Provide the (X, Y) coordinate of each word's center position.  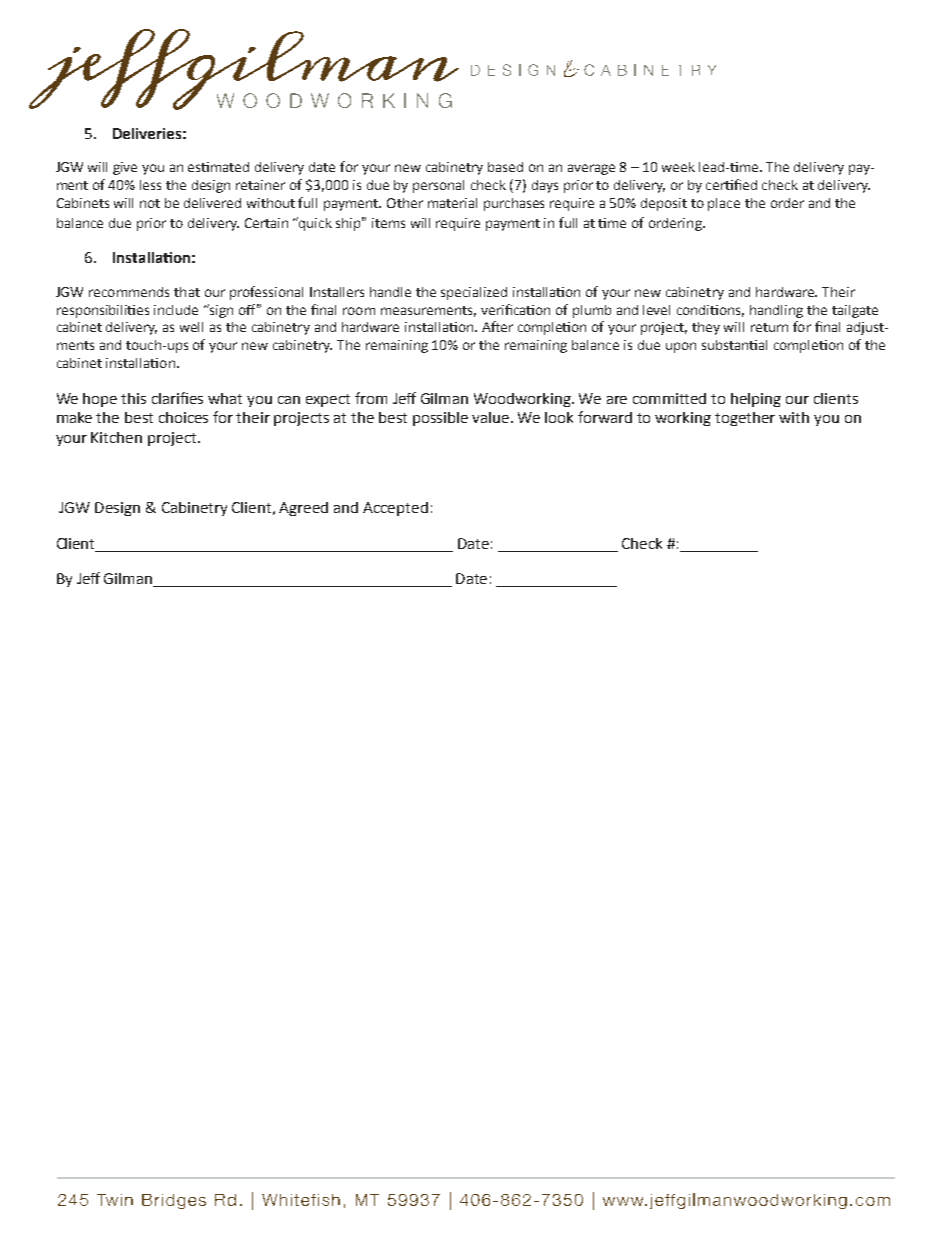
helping (756, 400)
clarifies (177, 398)
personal (438, 186)
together (745, 419)
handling (776, 311)
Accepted (395, 509)
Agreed (303, 509)
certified (731, 184)
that (187, 292)
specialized (474, 293)
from (371, 398)
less (150, 185)
